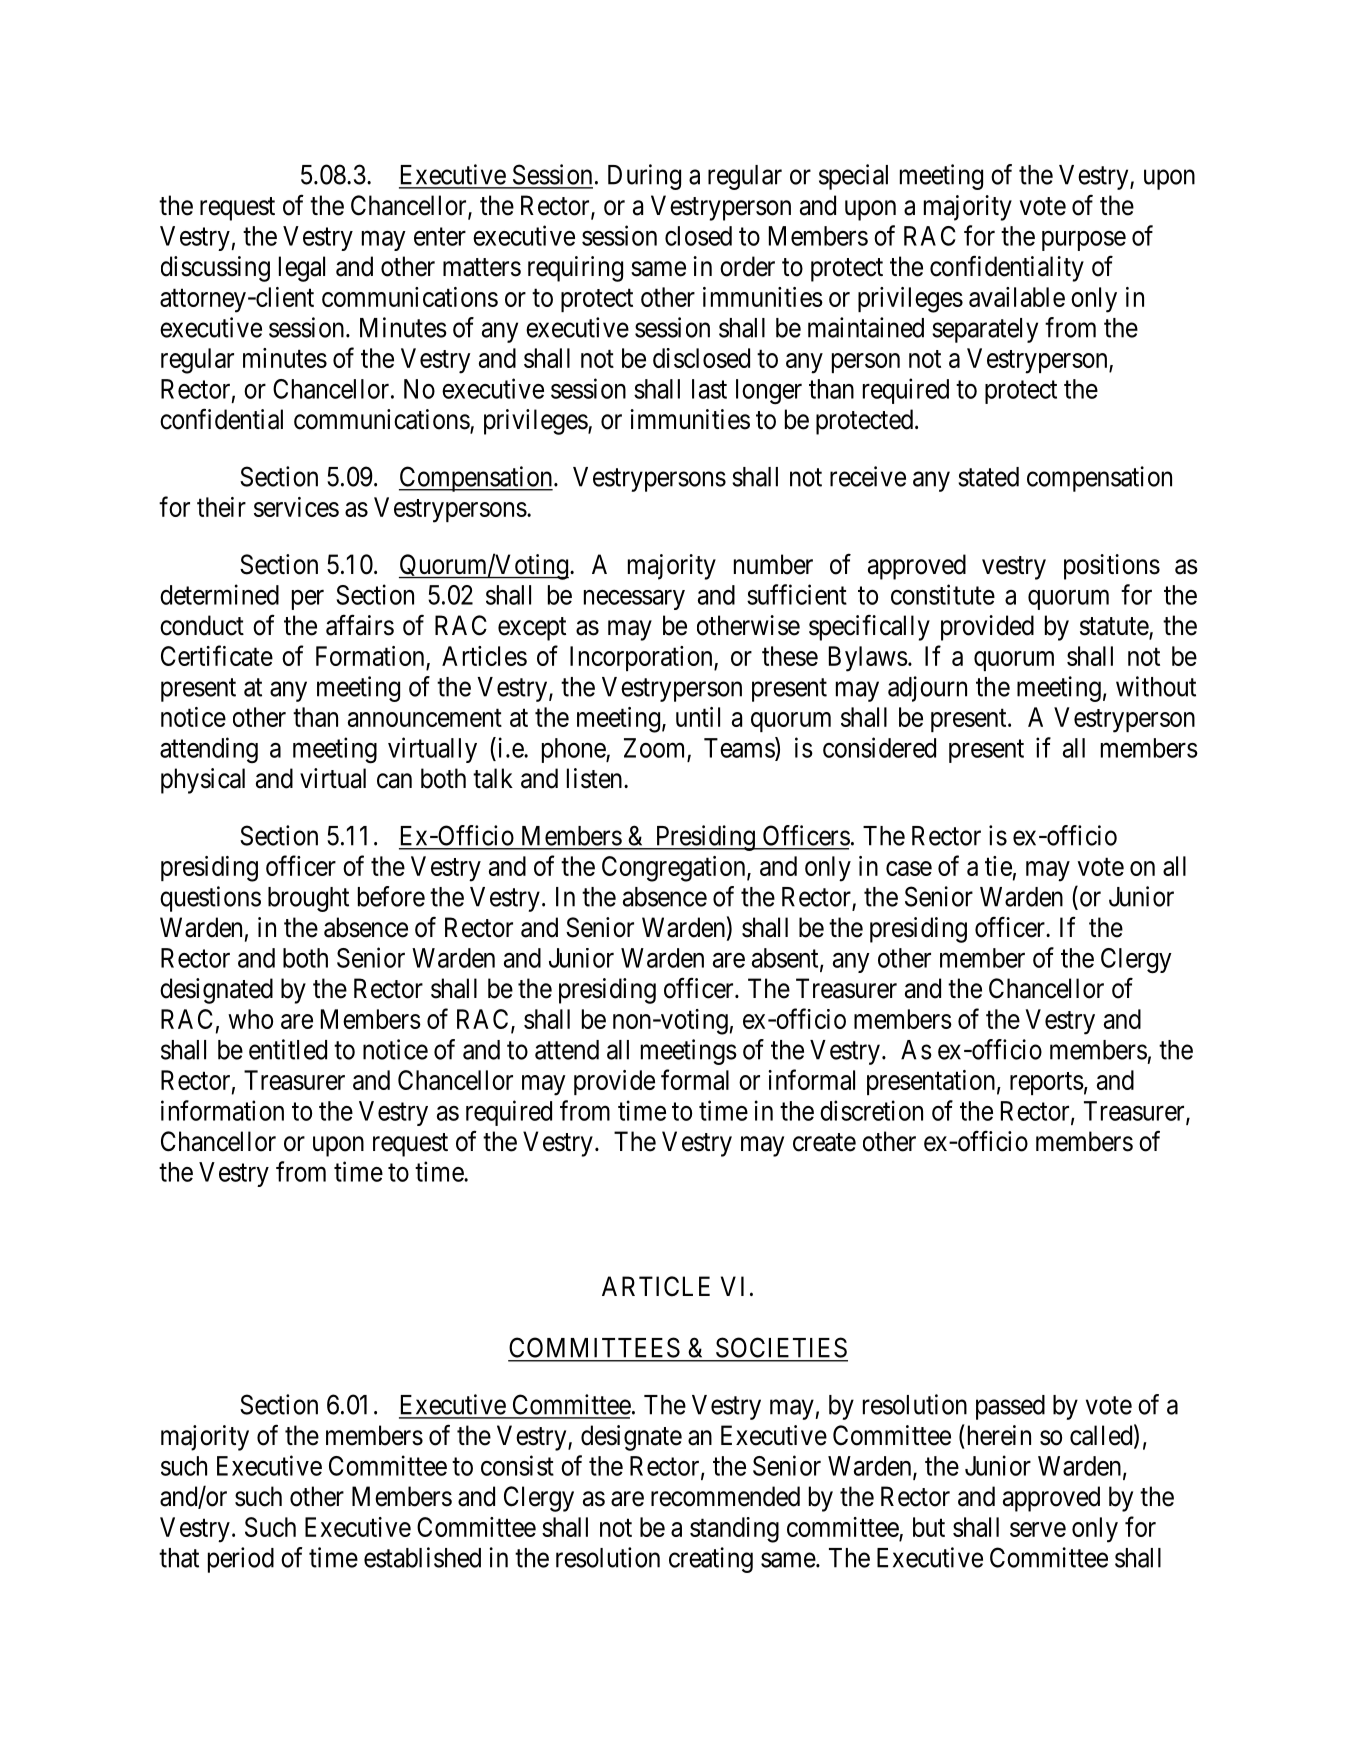 The image size is (1356, 1755). Describe the element at coordinates (642, 658) in the screenshot. I see `Incorporation` at that location.
